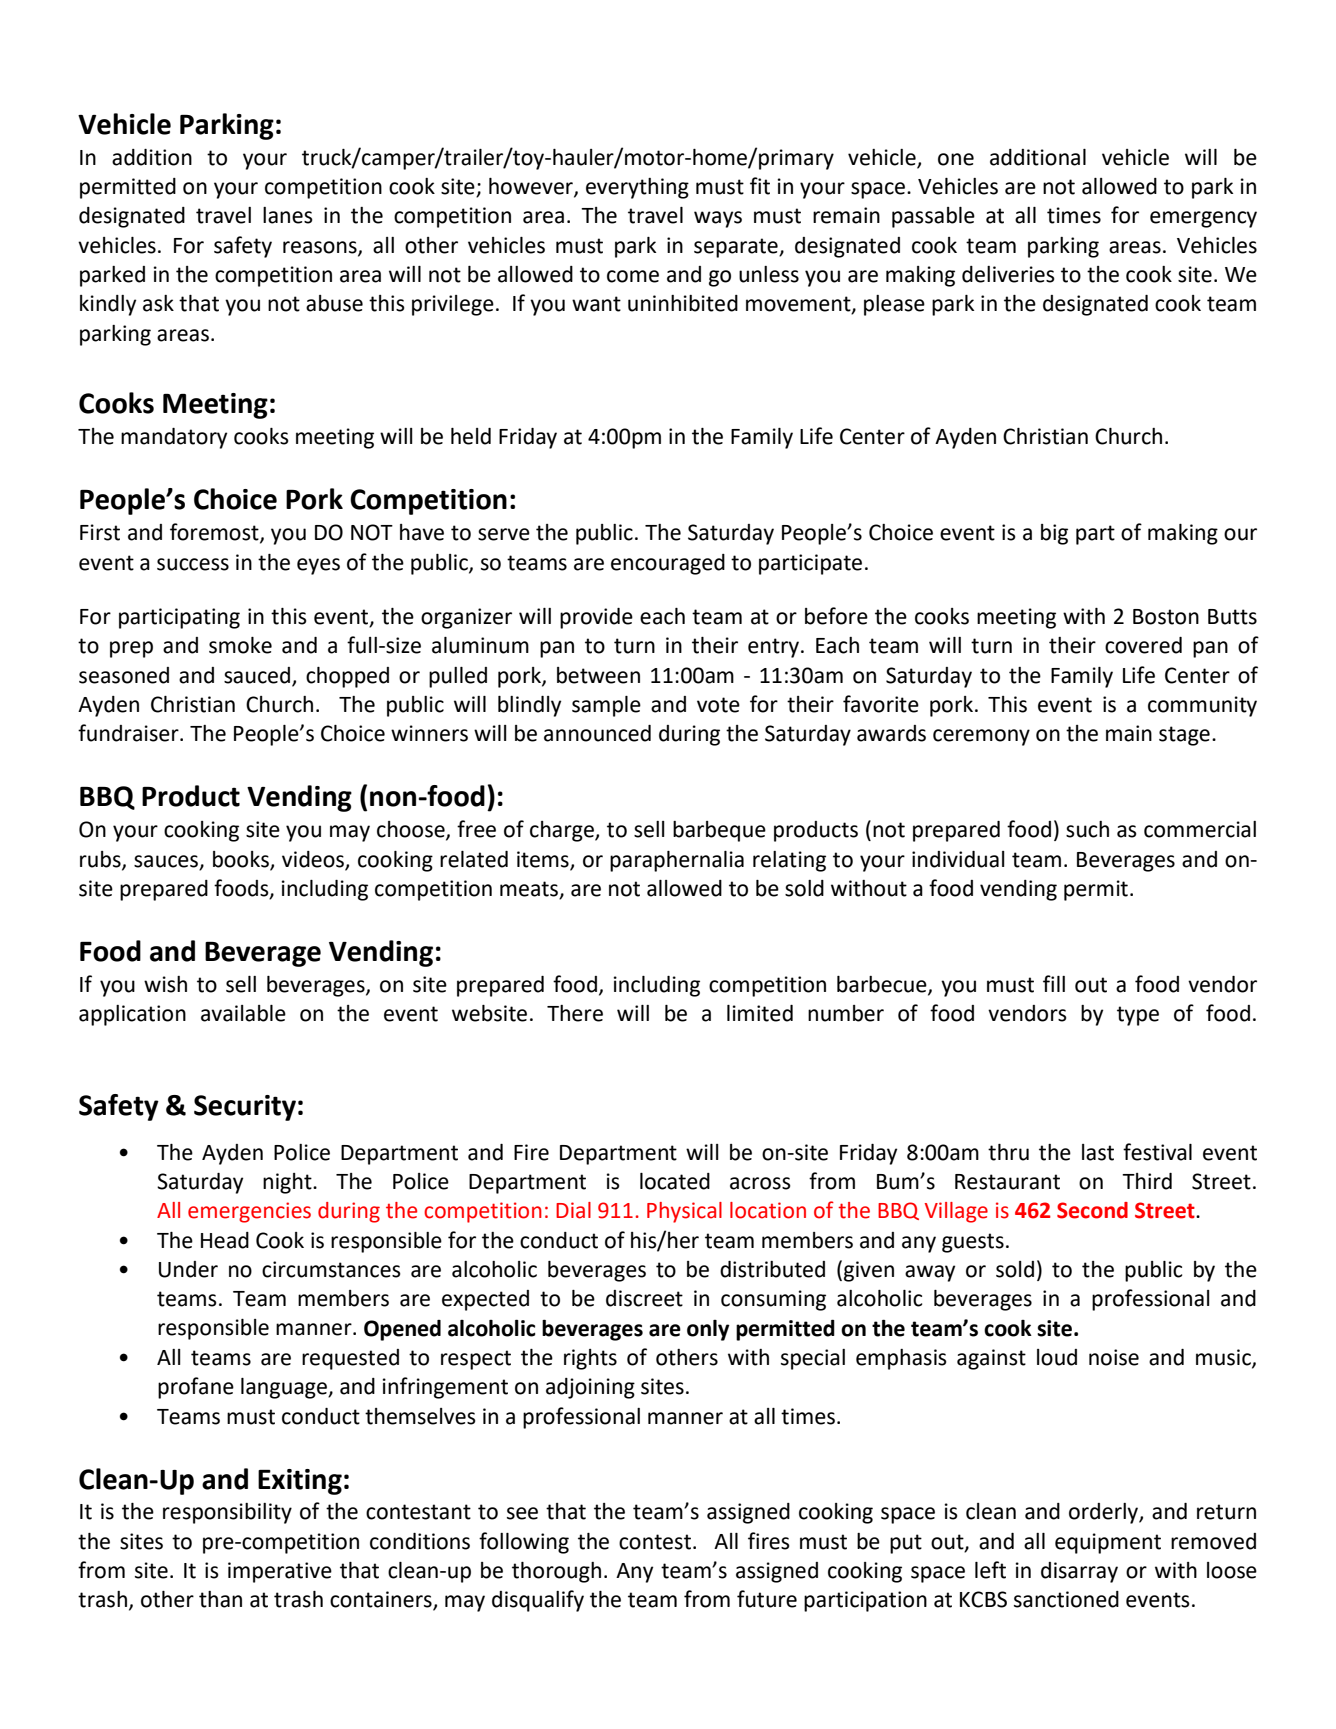 The image size is (1336, 1729). I want to click on between, so click(598, 675).
